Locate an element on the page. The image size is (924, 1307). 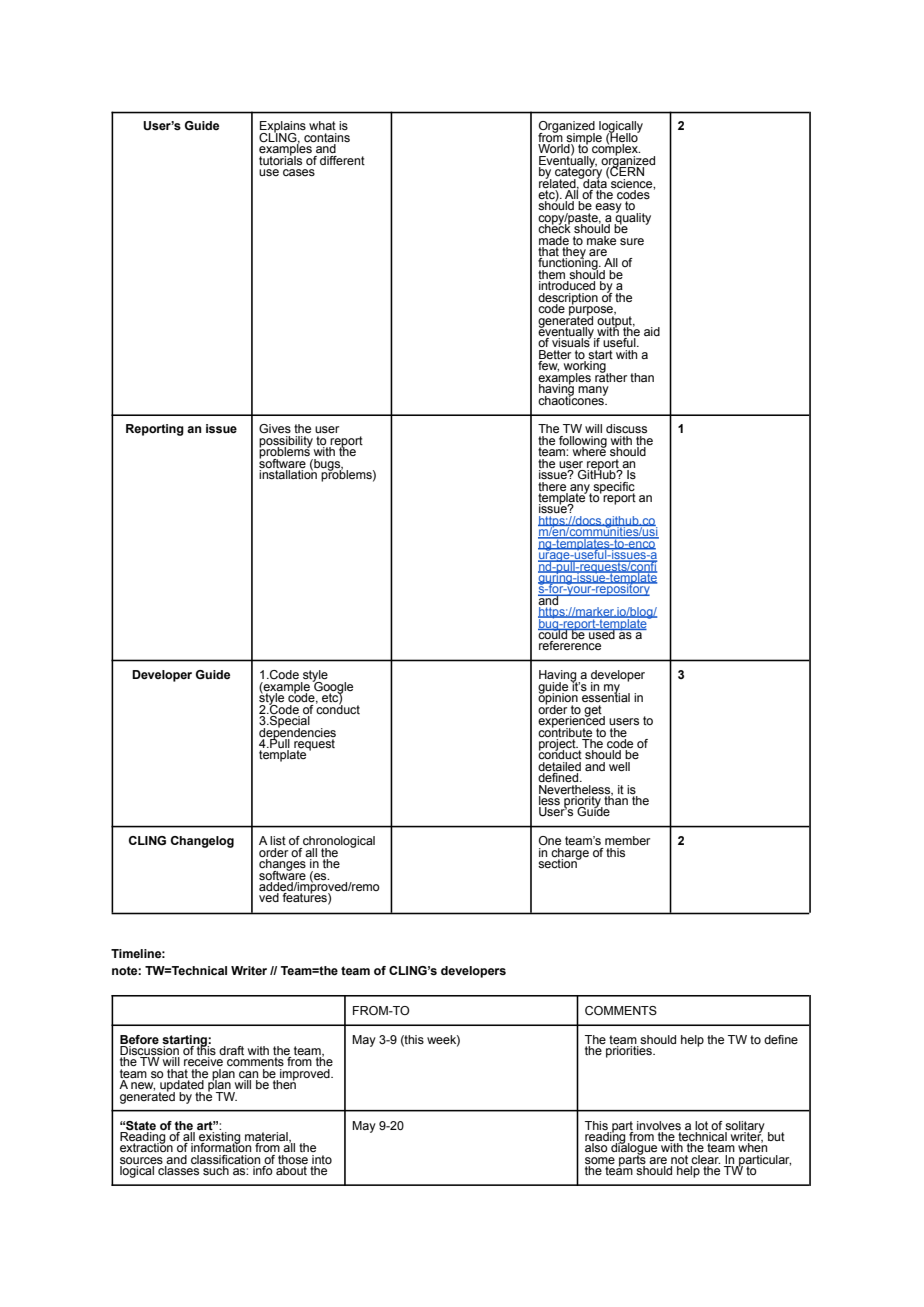
Changelog is located at coordinates (202, 842).
